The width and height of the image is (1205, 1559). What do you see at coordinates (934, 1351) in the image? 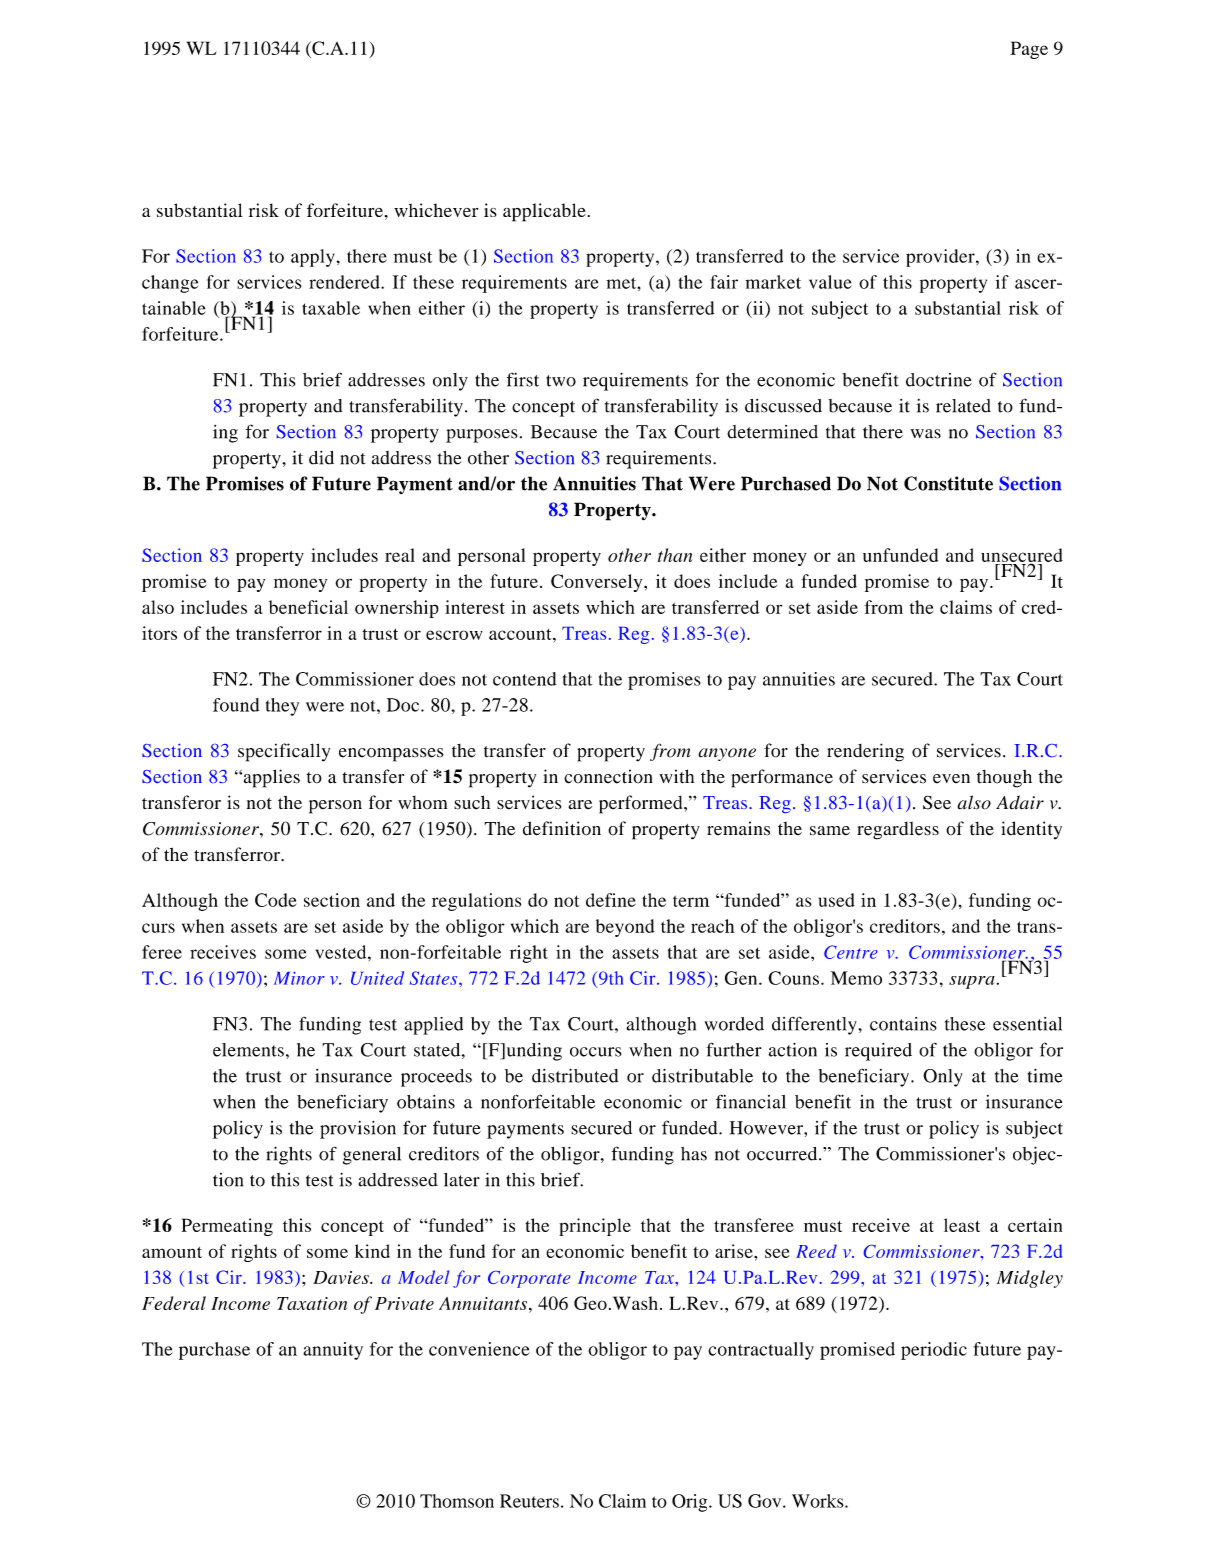
I see `periodic` at bounding box center [934, 1351].
